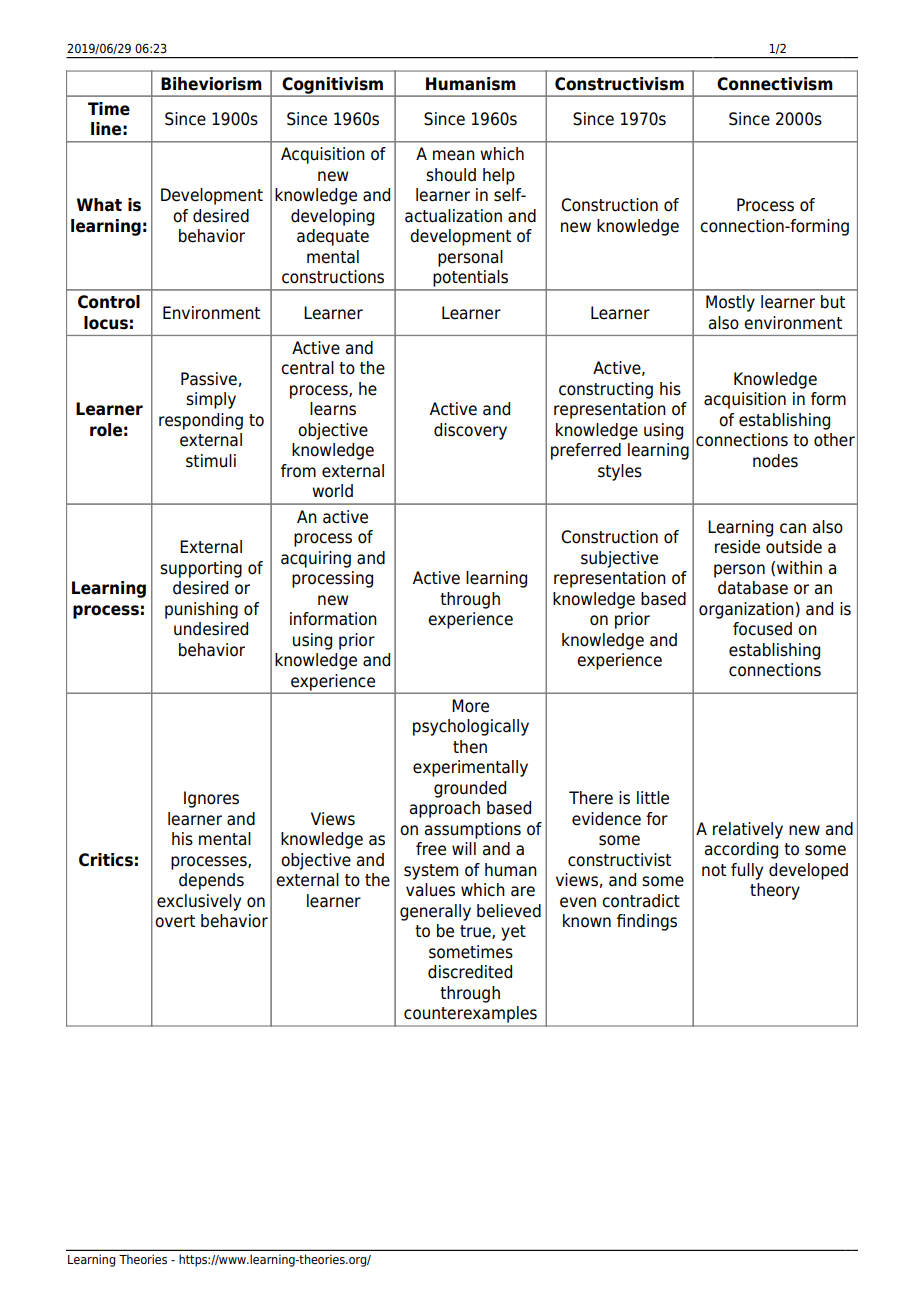  What do you see at coordinates (332, 491) in the image?
I see `world` at bounding box center [332, 491].
